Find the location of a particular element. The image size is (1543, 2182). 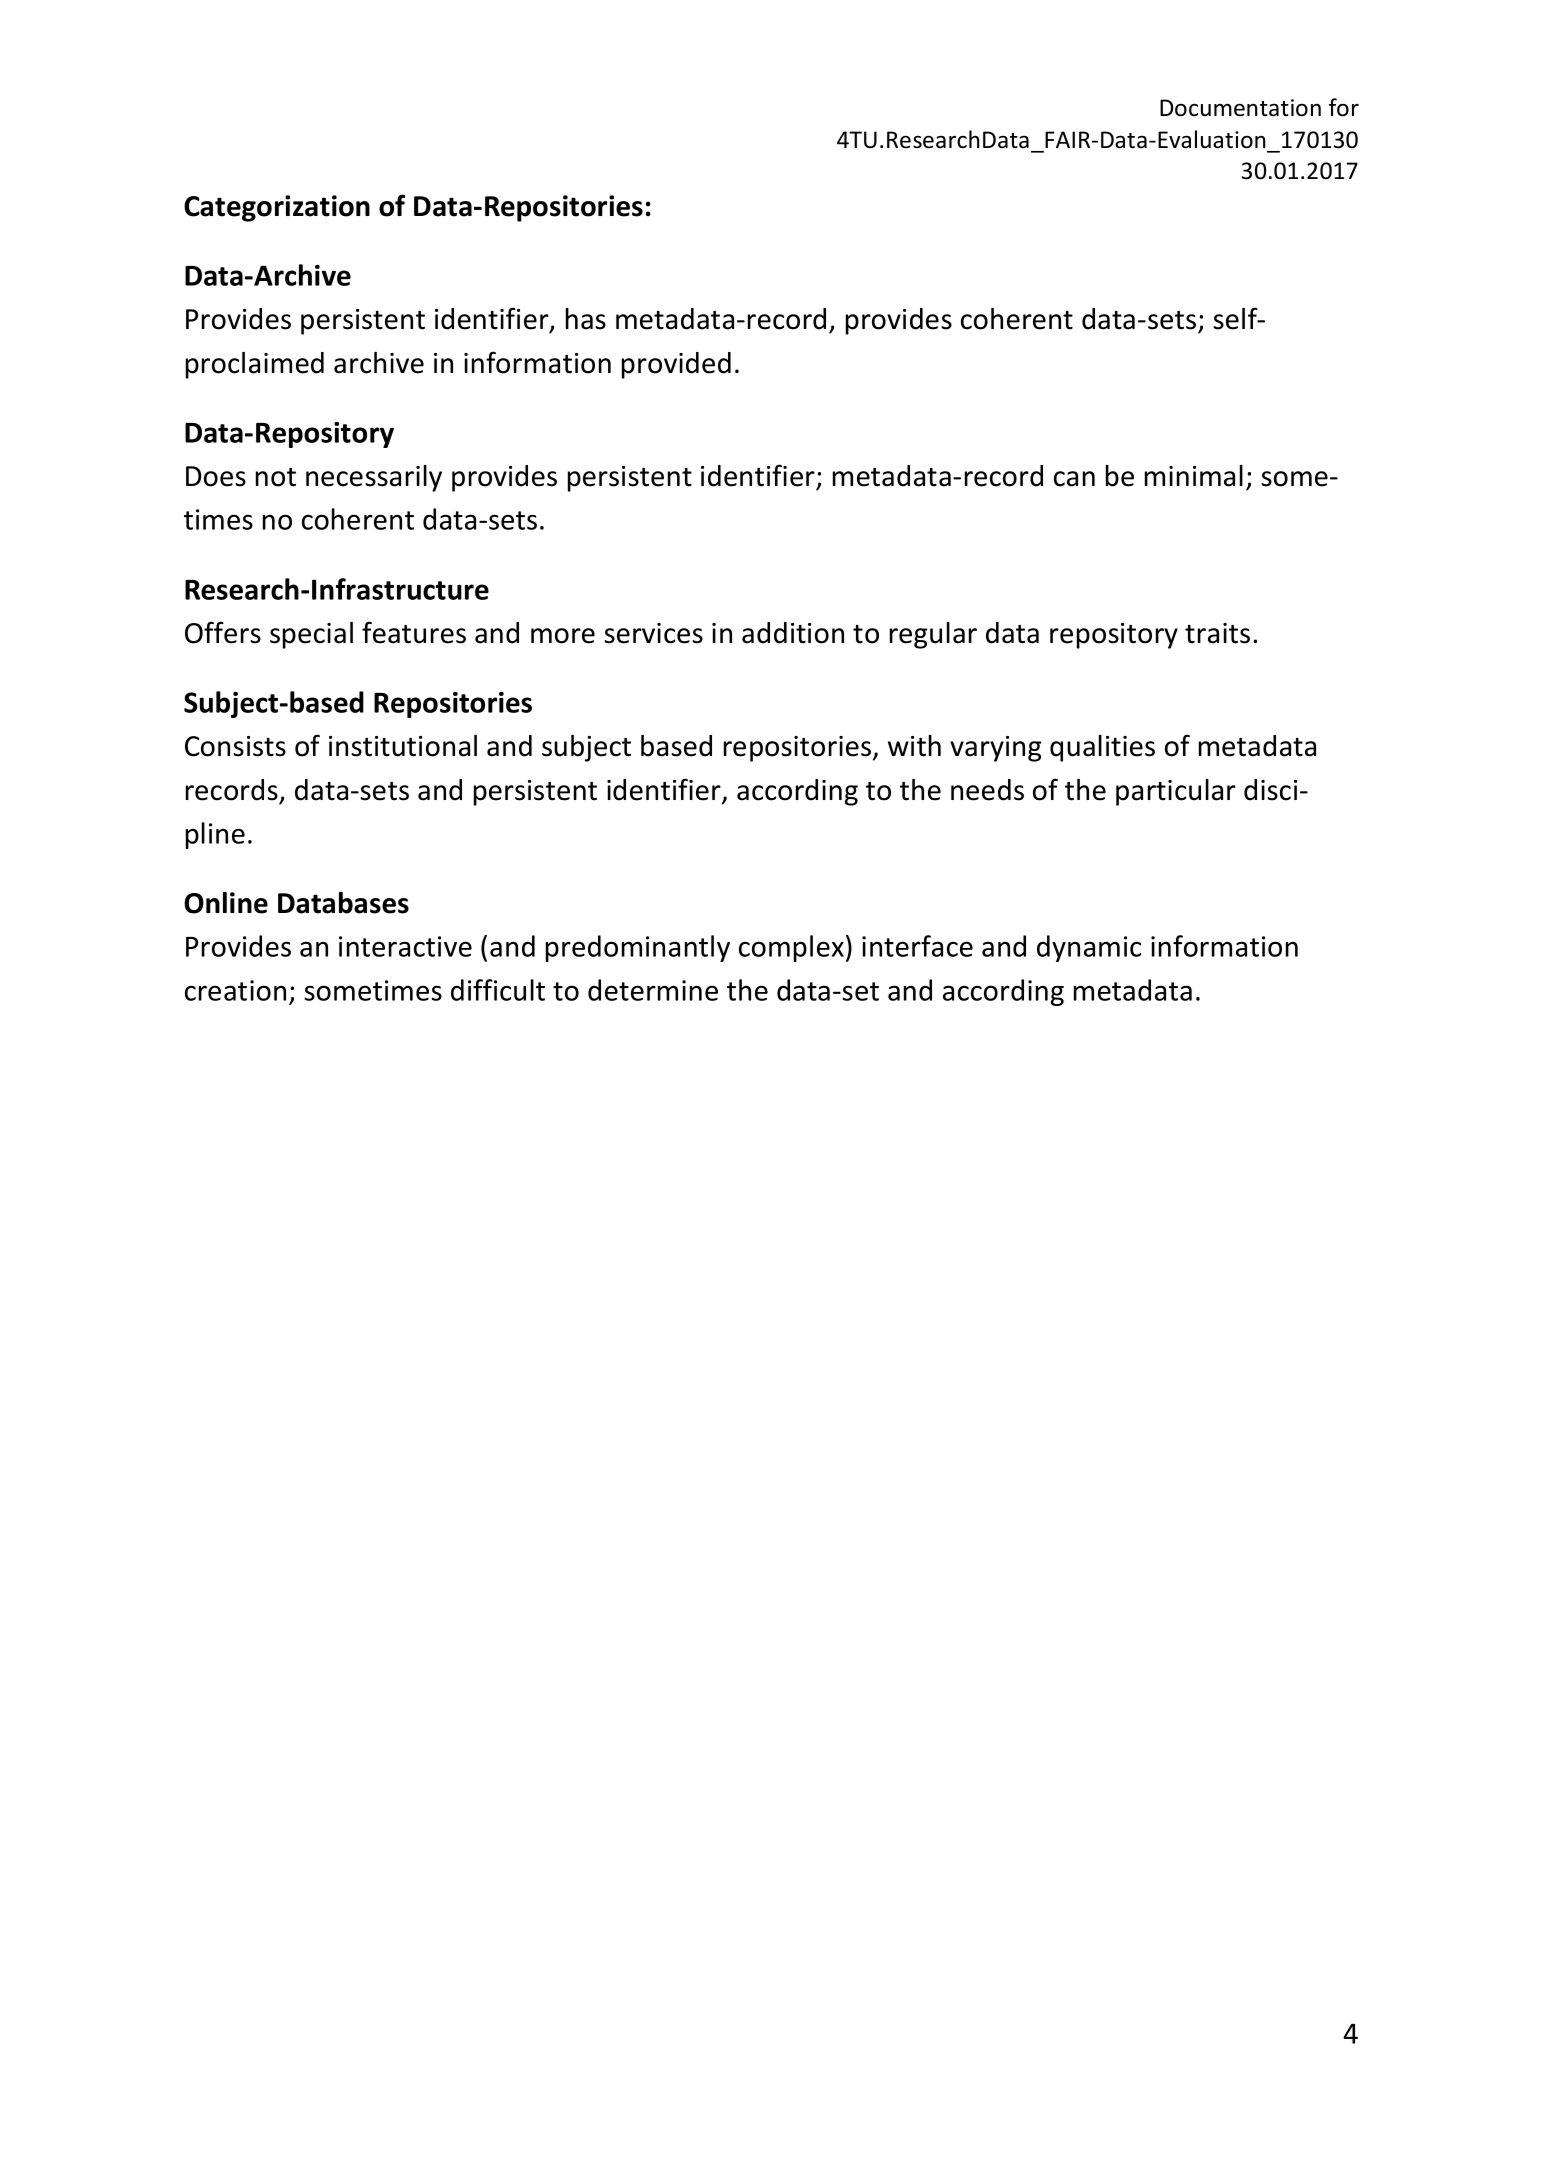

can is located at coordinates (1074, 479).
